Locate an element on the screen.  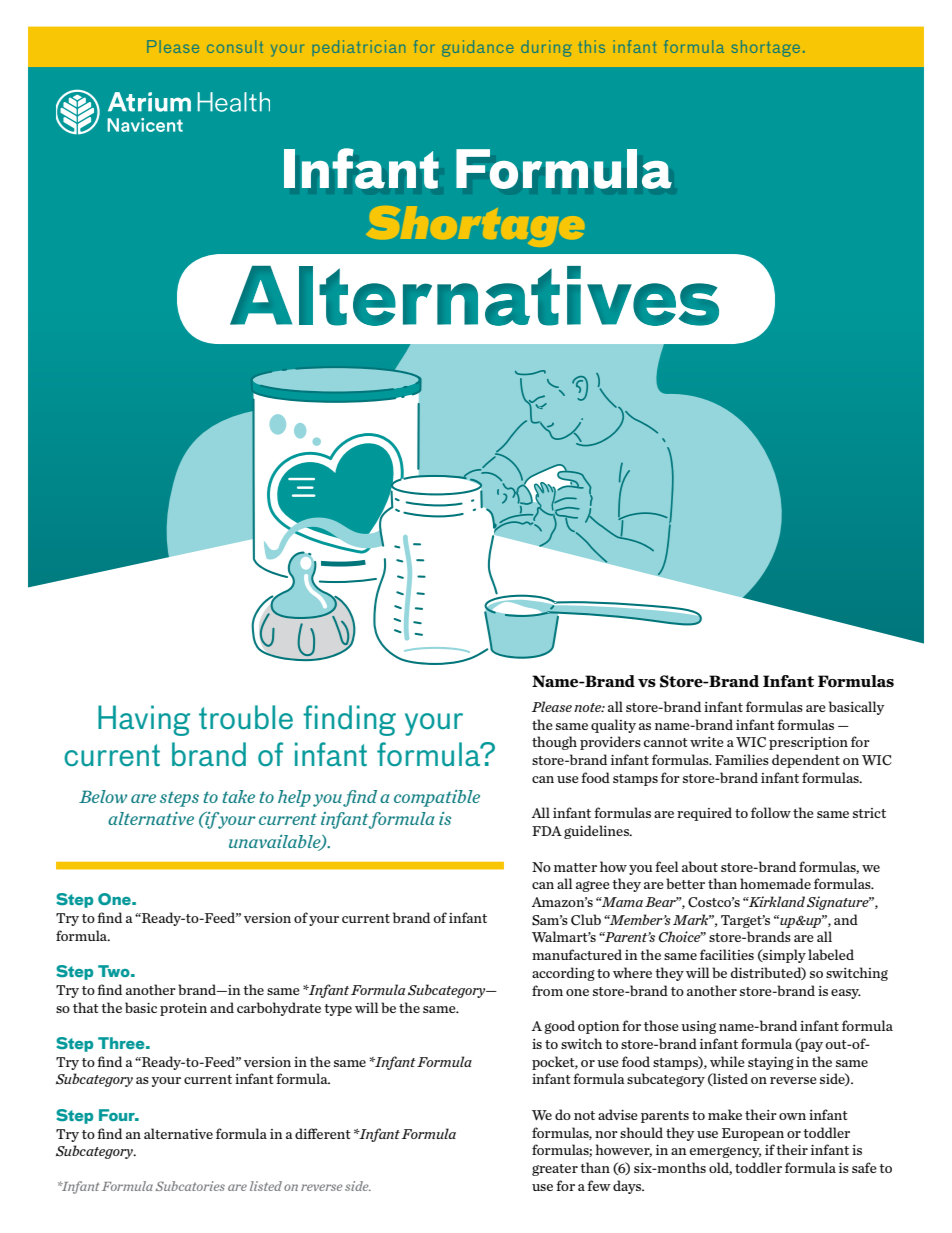
different is located at coordinates (323, 1133).
